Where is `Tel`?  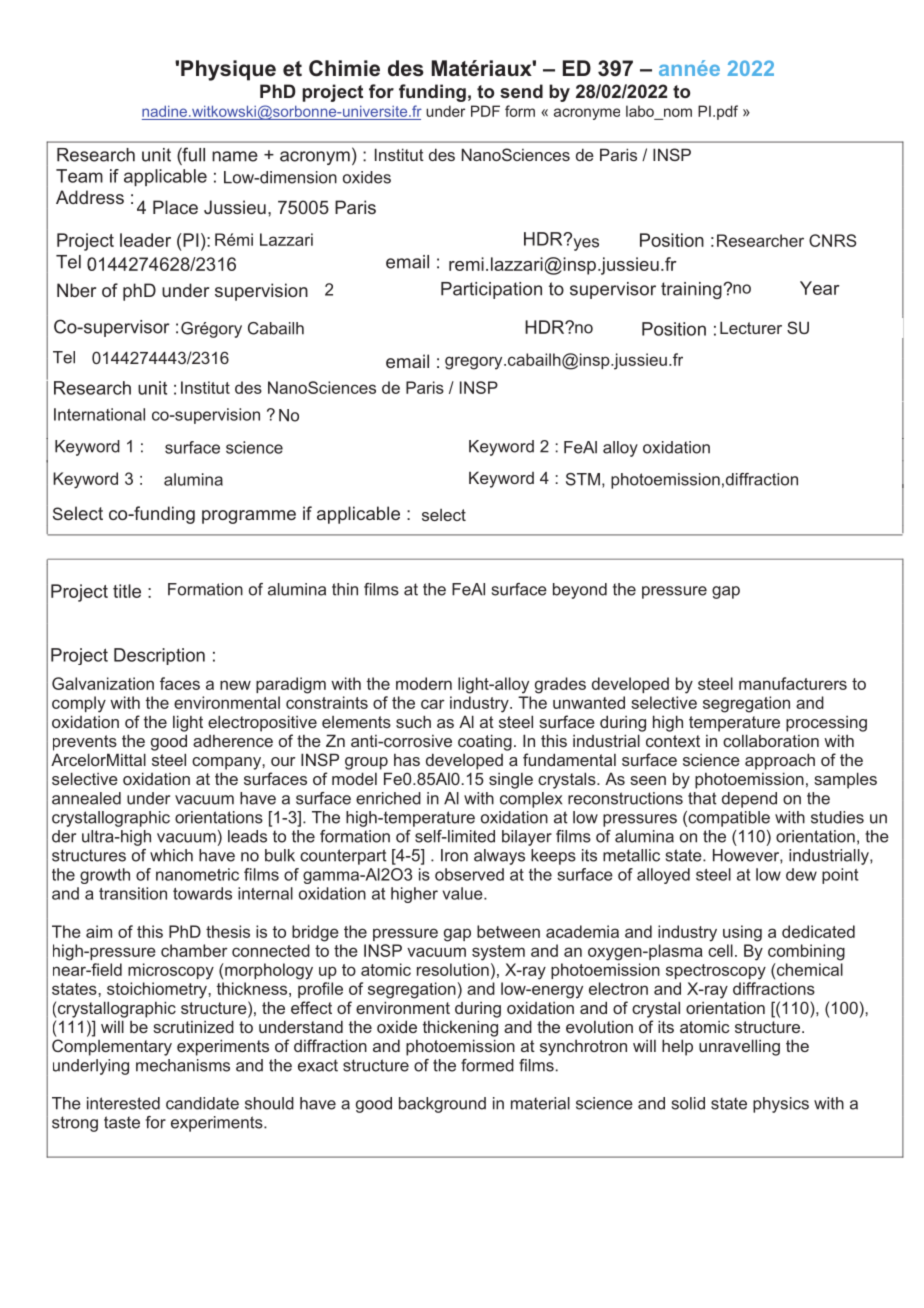 Tel is located at coordinates (68, 262).
